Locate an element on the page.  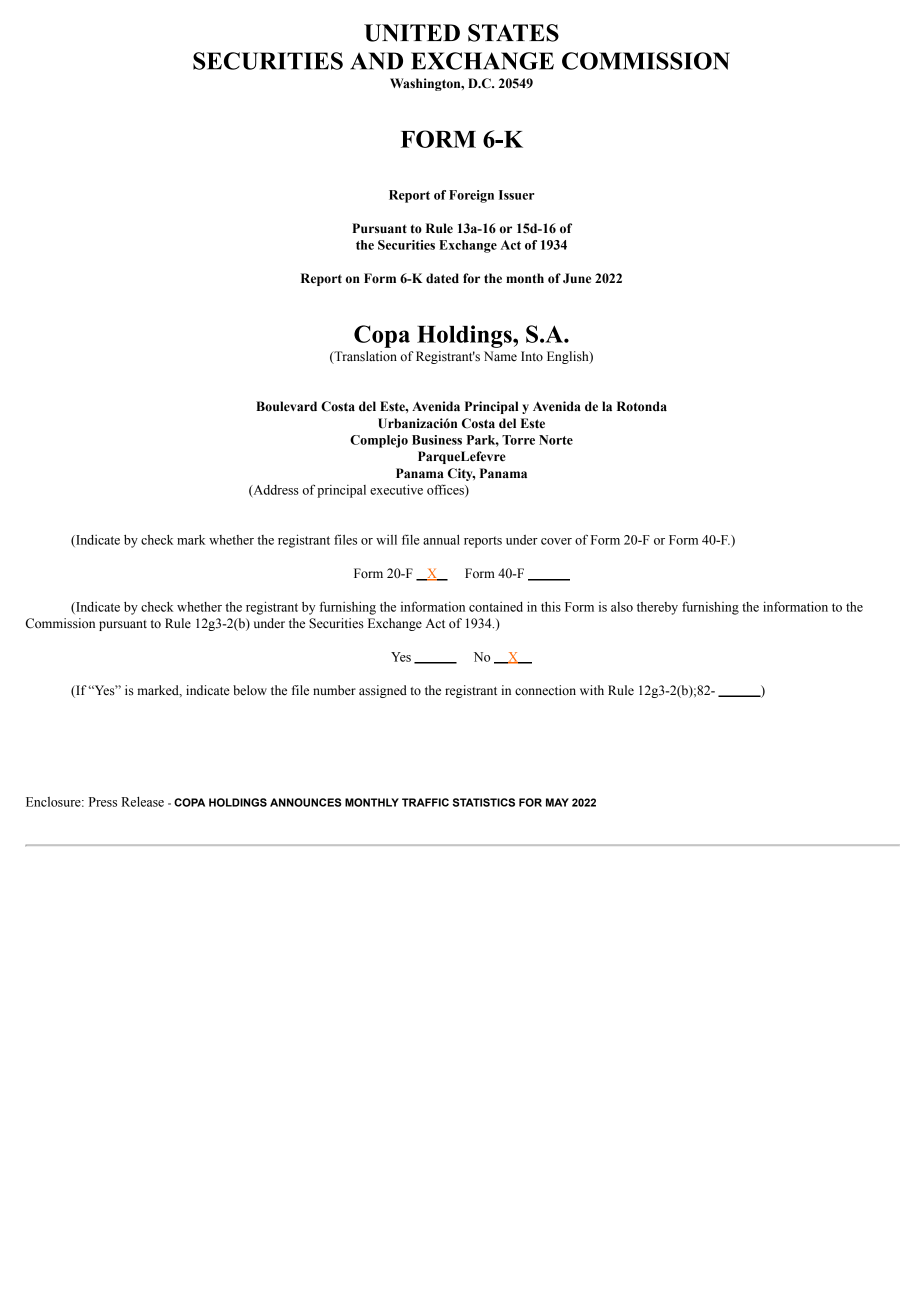
Boulevard is located at coordinates (286, 406).
